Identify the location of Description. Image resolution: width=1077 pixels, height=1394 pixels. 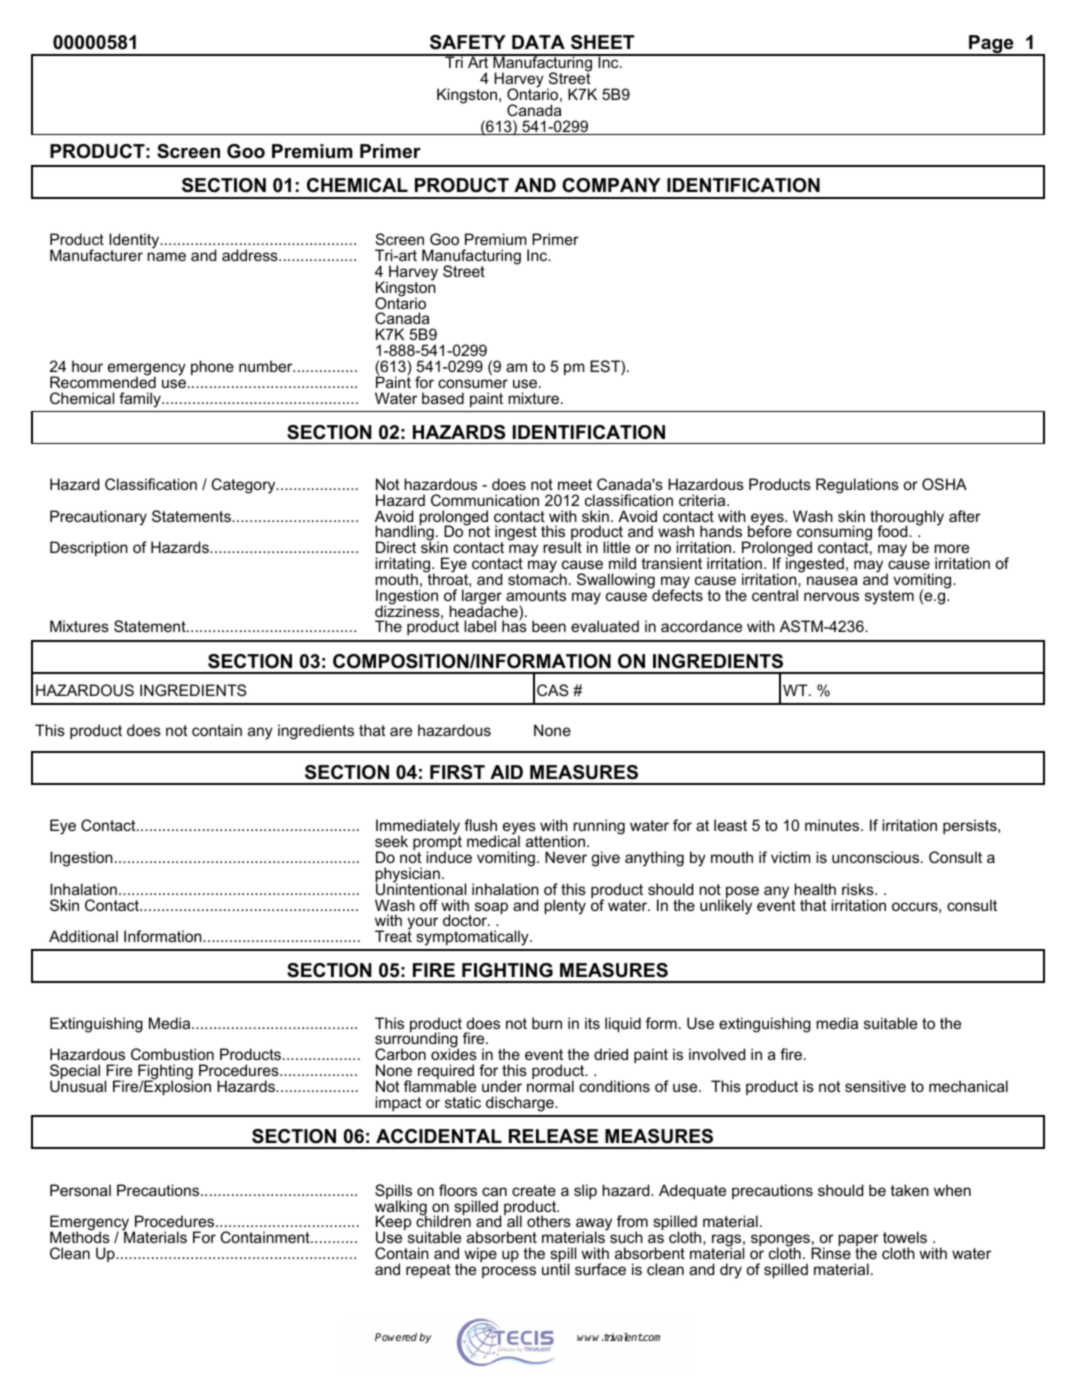
(89, 548).
